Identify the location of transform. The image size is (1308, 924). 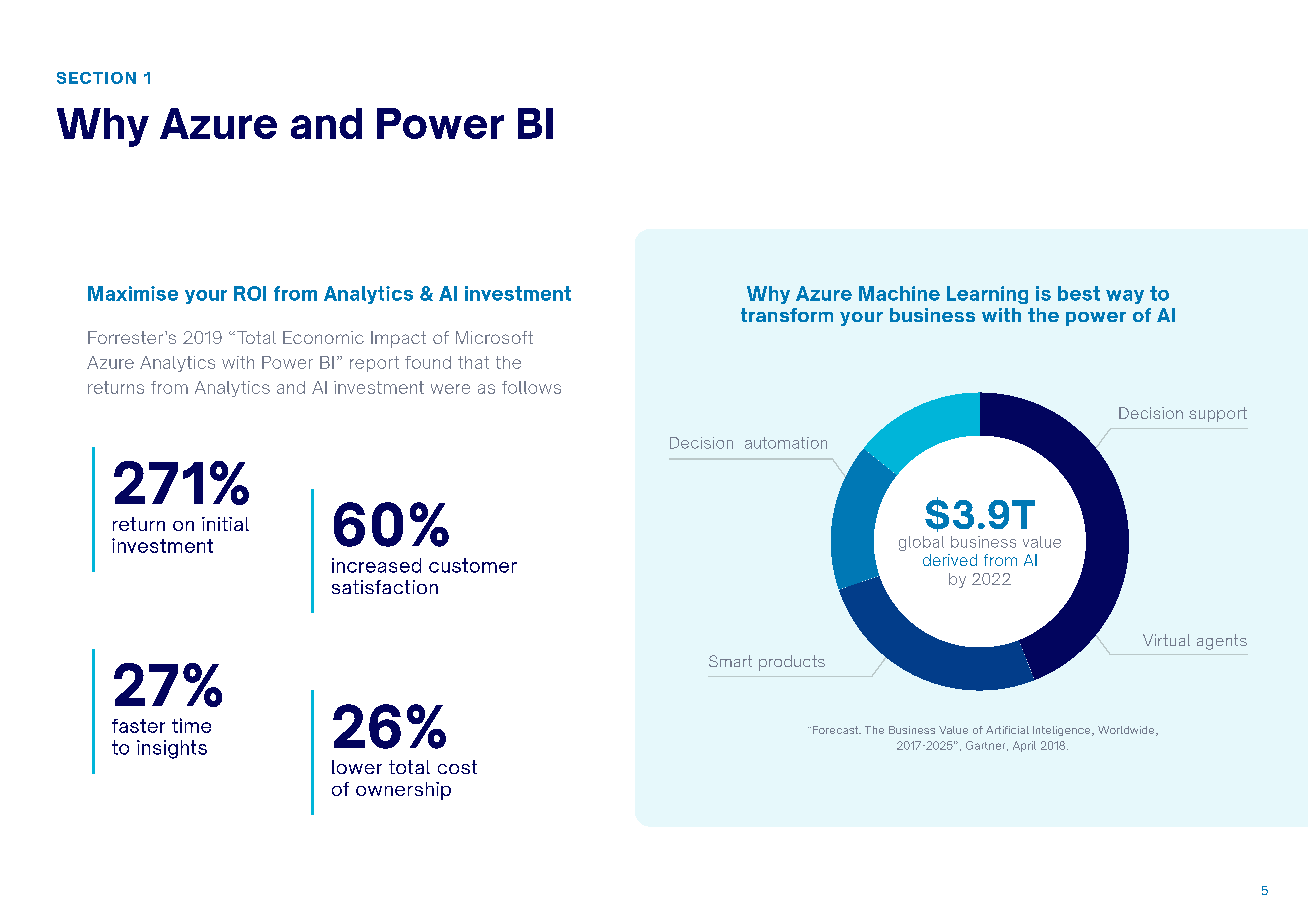
(787, 315).
